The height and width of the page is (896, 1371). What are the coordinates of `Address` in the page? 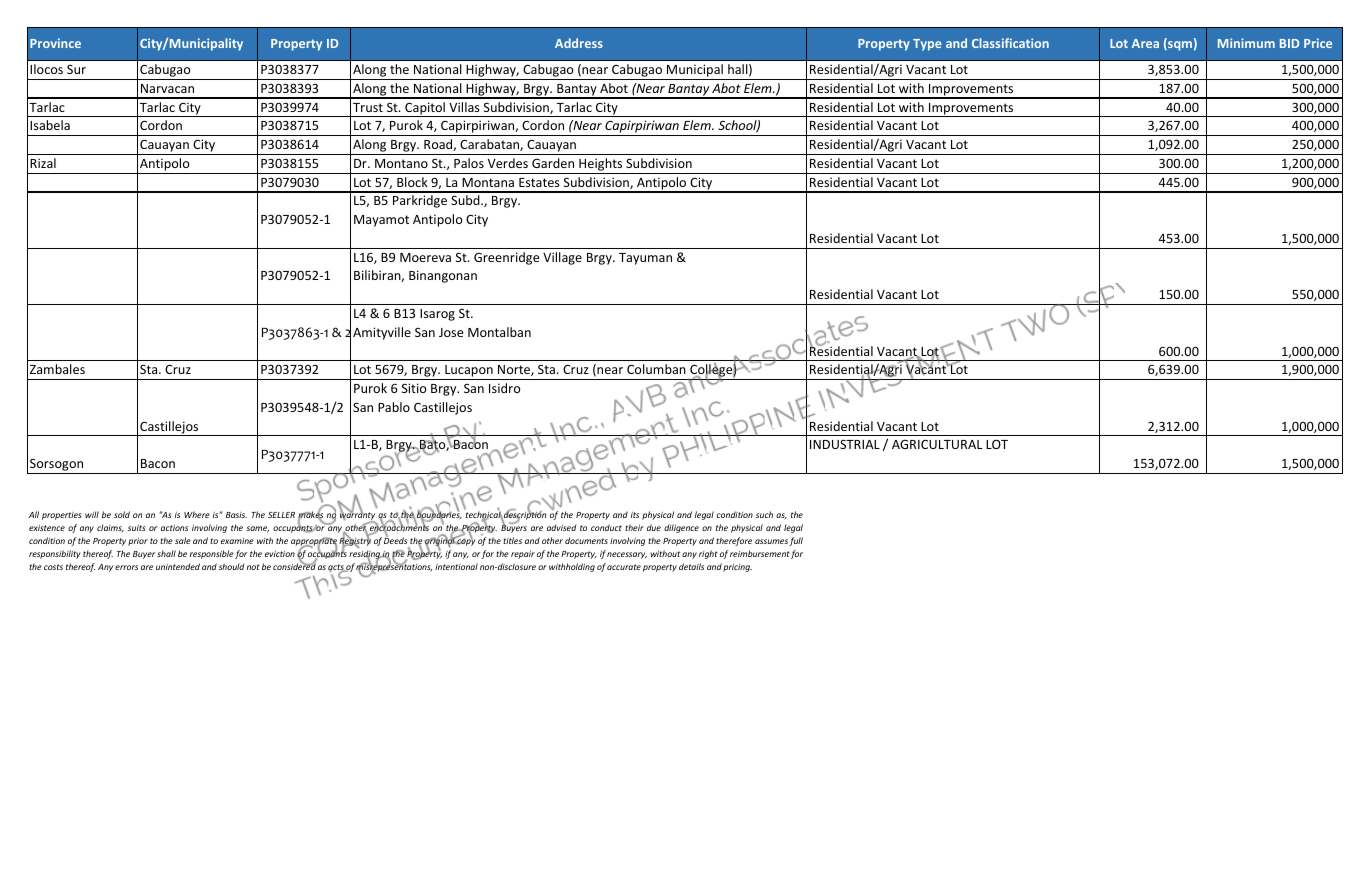 It's located at (579, 43).
